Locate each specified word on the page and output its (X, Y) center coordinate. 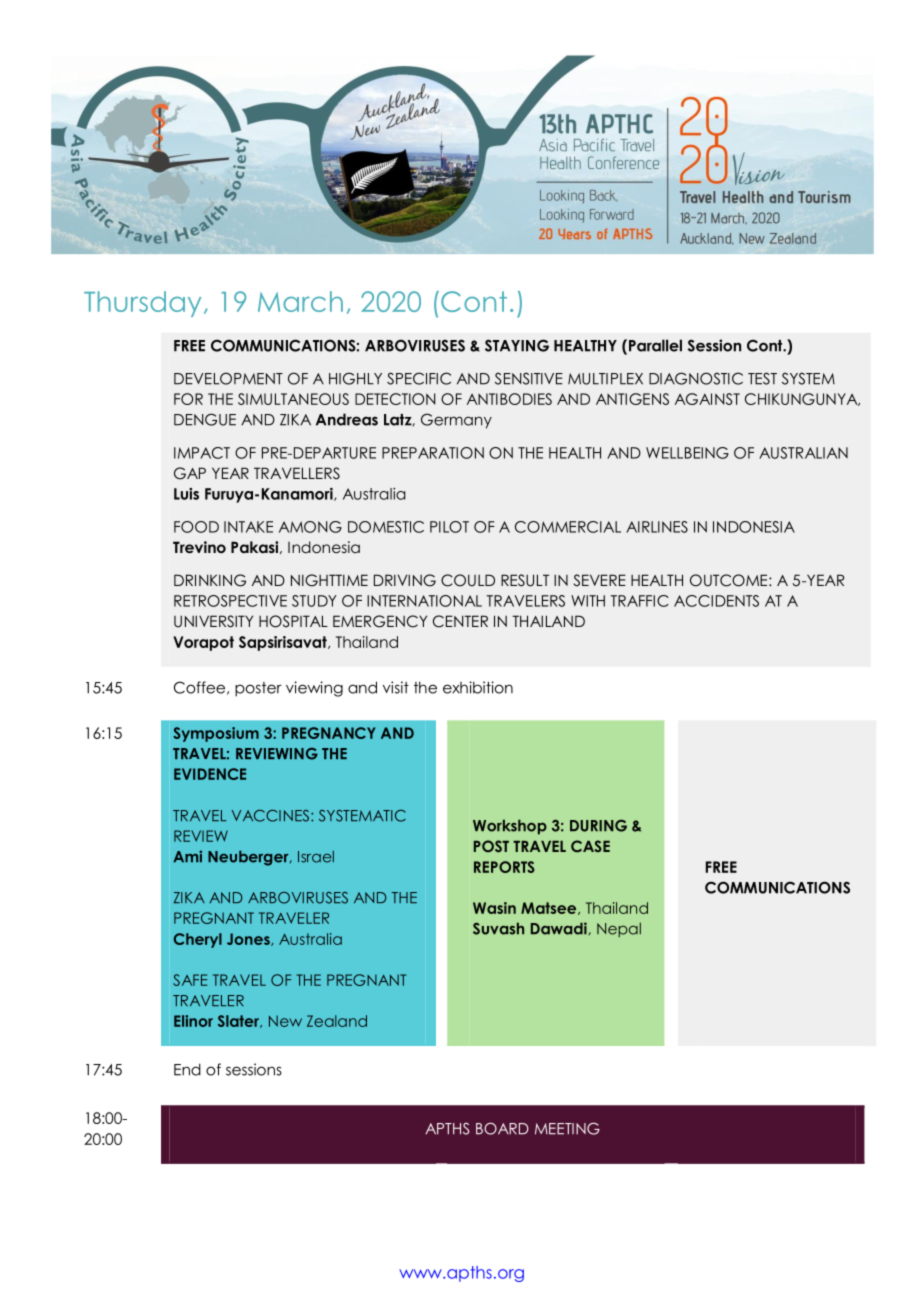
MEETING (567, 1128)
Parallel (655, 345)
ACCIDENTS (716, 601)
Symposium (216, 734)
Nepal (619, 930)
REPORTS (504, 867)
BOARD (502, 1128)
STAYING (517, 345)
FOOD (196, 527)
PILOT (449, 527)
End (187, 1069)
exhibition (478, 687)
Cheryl (198, 940)
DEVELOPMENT (228, 378)
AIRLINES (657, 527)
